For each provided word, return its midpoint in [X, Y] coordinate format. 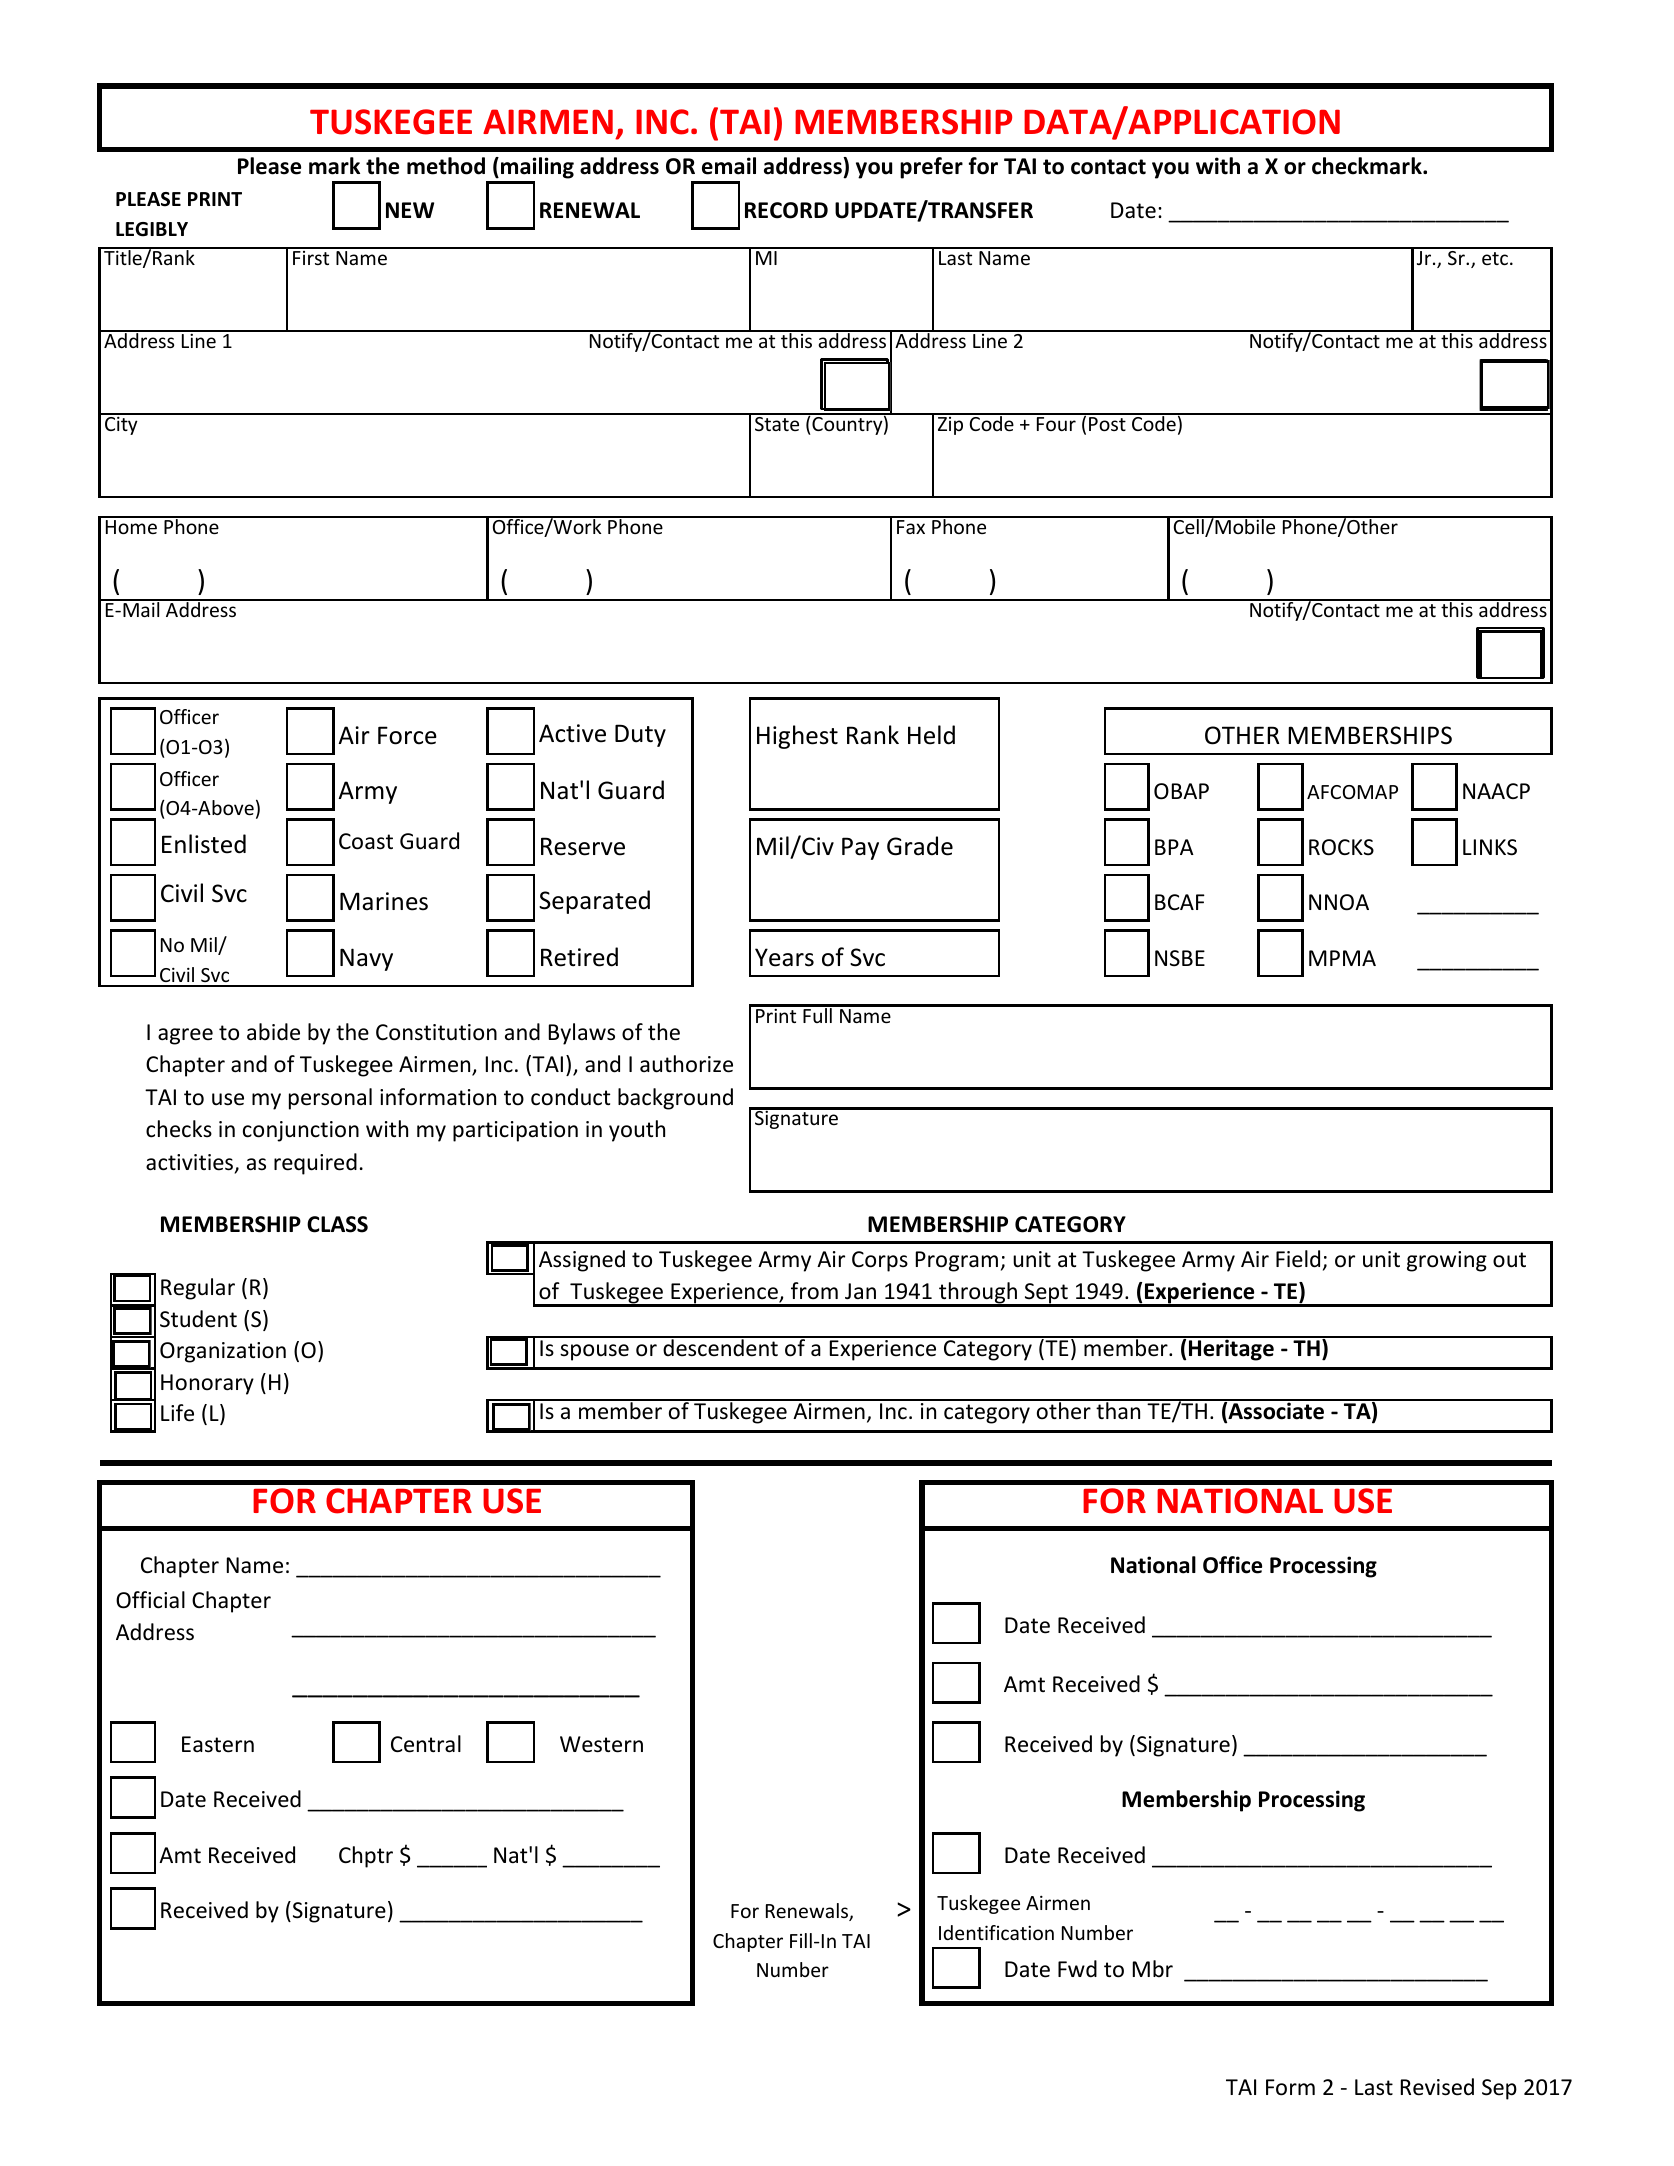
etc [1495, 258]
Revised [1437, 2087]
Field [1298, 1259]
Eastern [218, 1744]
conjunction [301, 1131]
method [446, 166]
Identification [996, 1932]
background [675, 1099]
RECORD [786, 210]
